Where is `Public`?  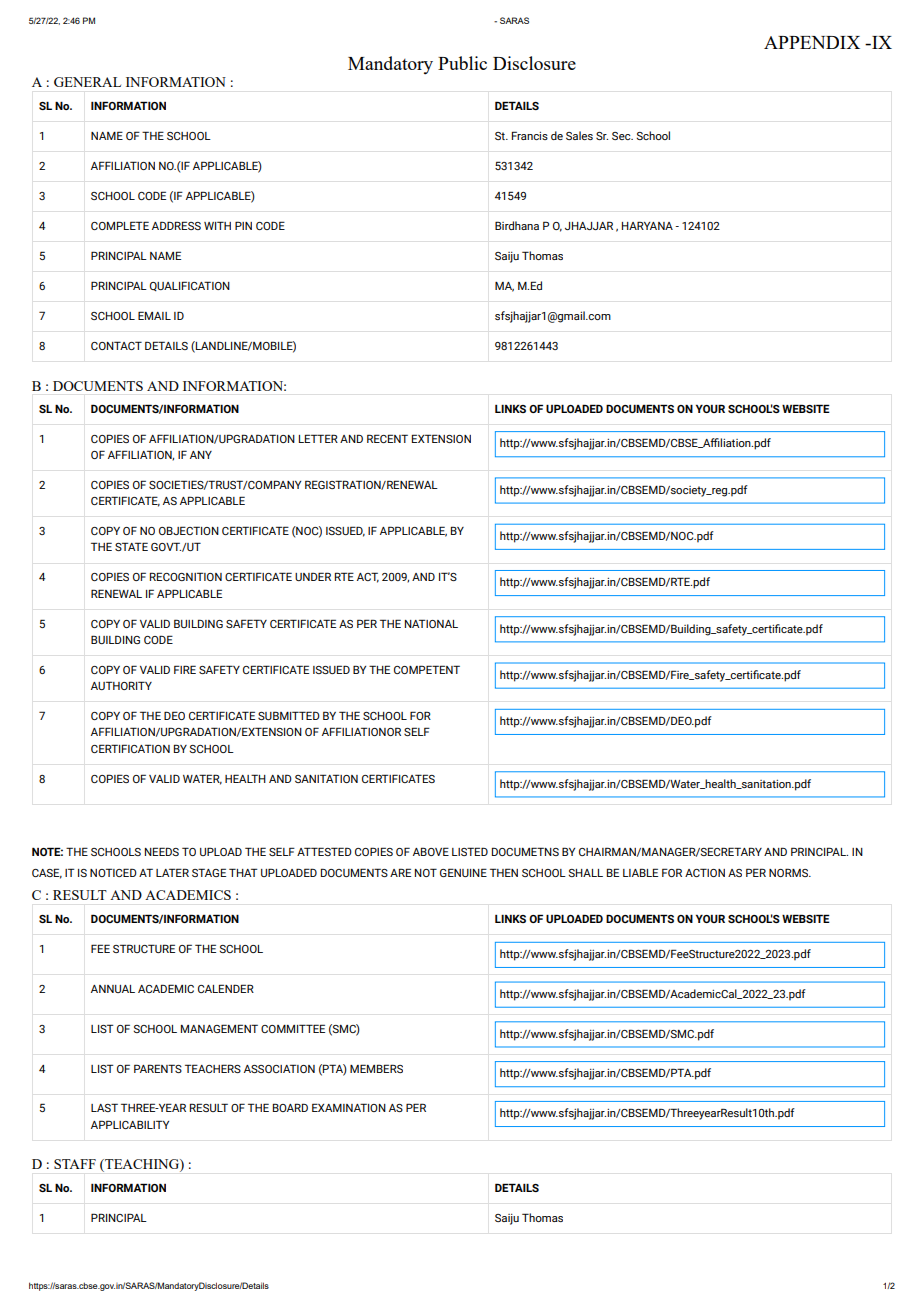
Public is located at coordinates (462, 63).
